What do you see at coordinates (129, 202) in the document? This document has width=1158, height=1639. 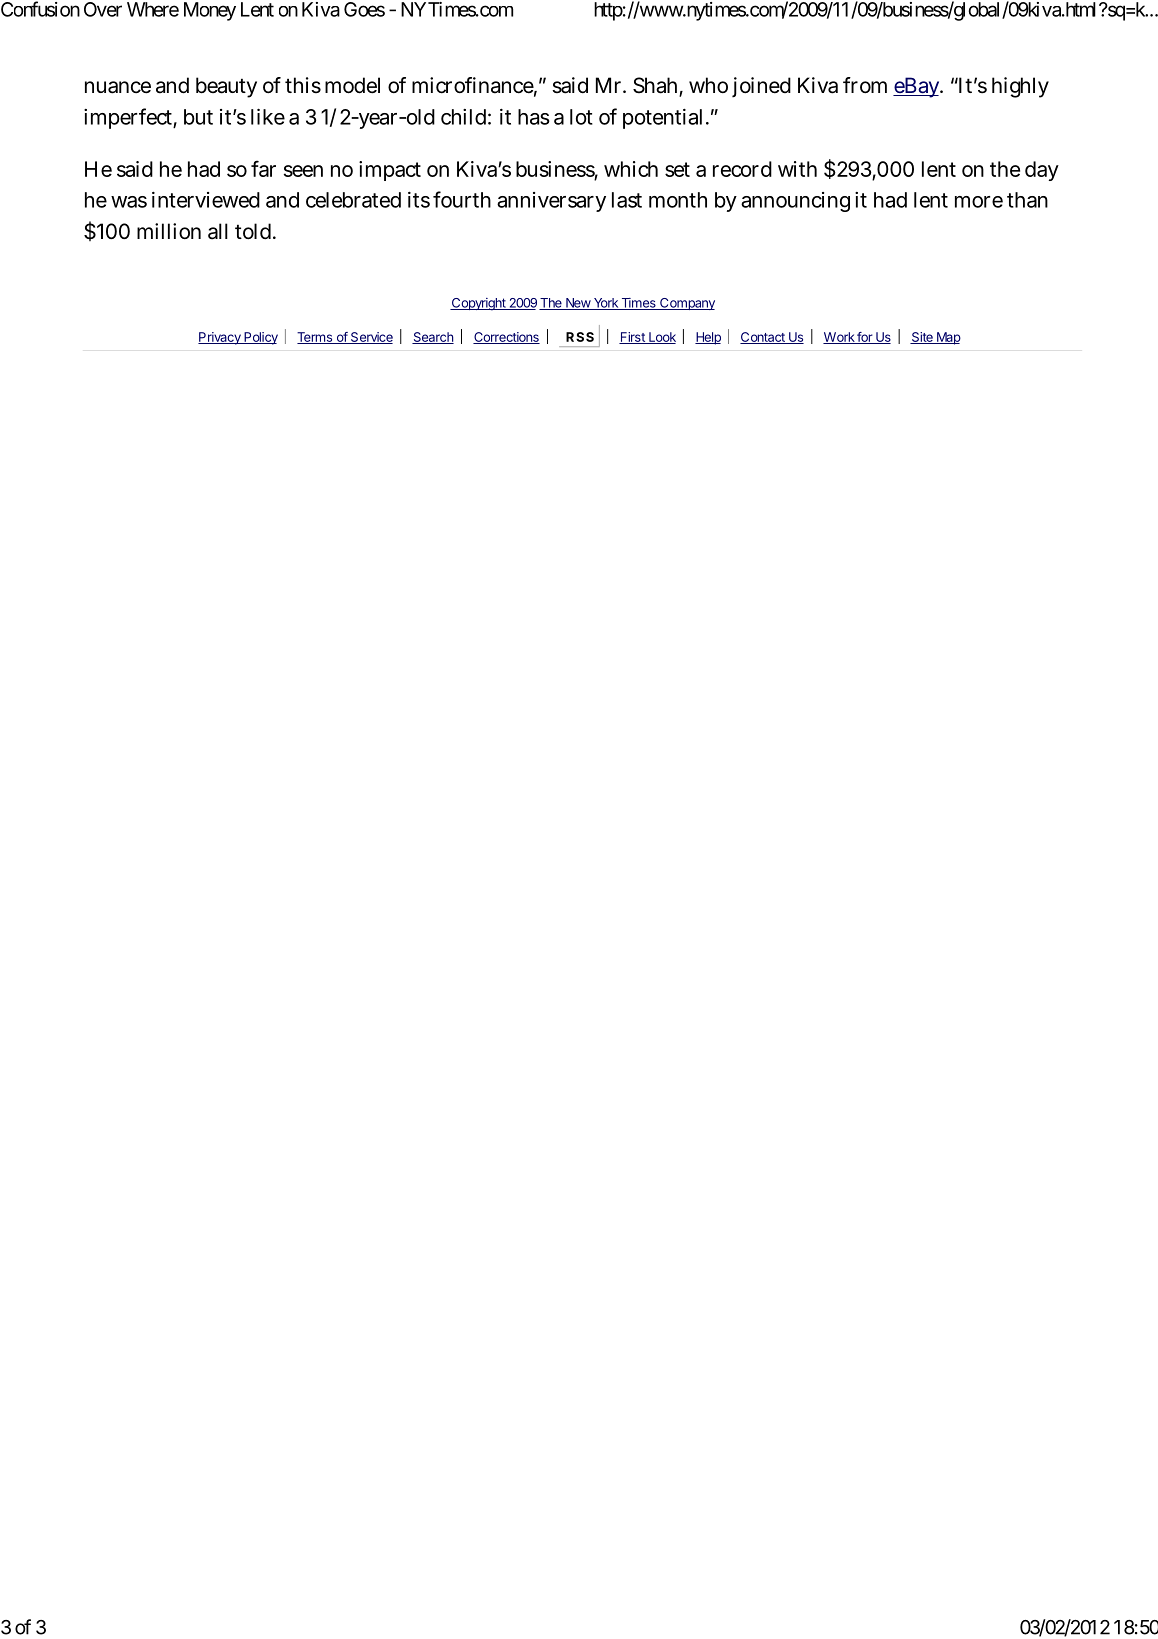 I see `was` at bounding box center [129, 202].
